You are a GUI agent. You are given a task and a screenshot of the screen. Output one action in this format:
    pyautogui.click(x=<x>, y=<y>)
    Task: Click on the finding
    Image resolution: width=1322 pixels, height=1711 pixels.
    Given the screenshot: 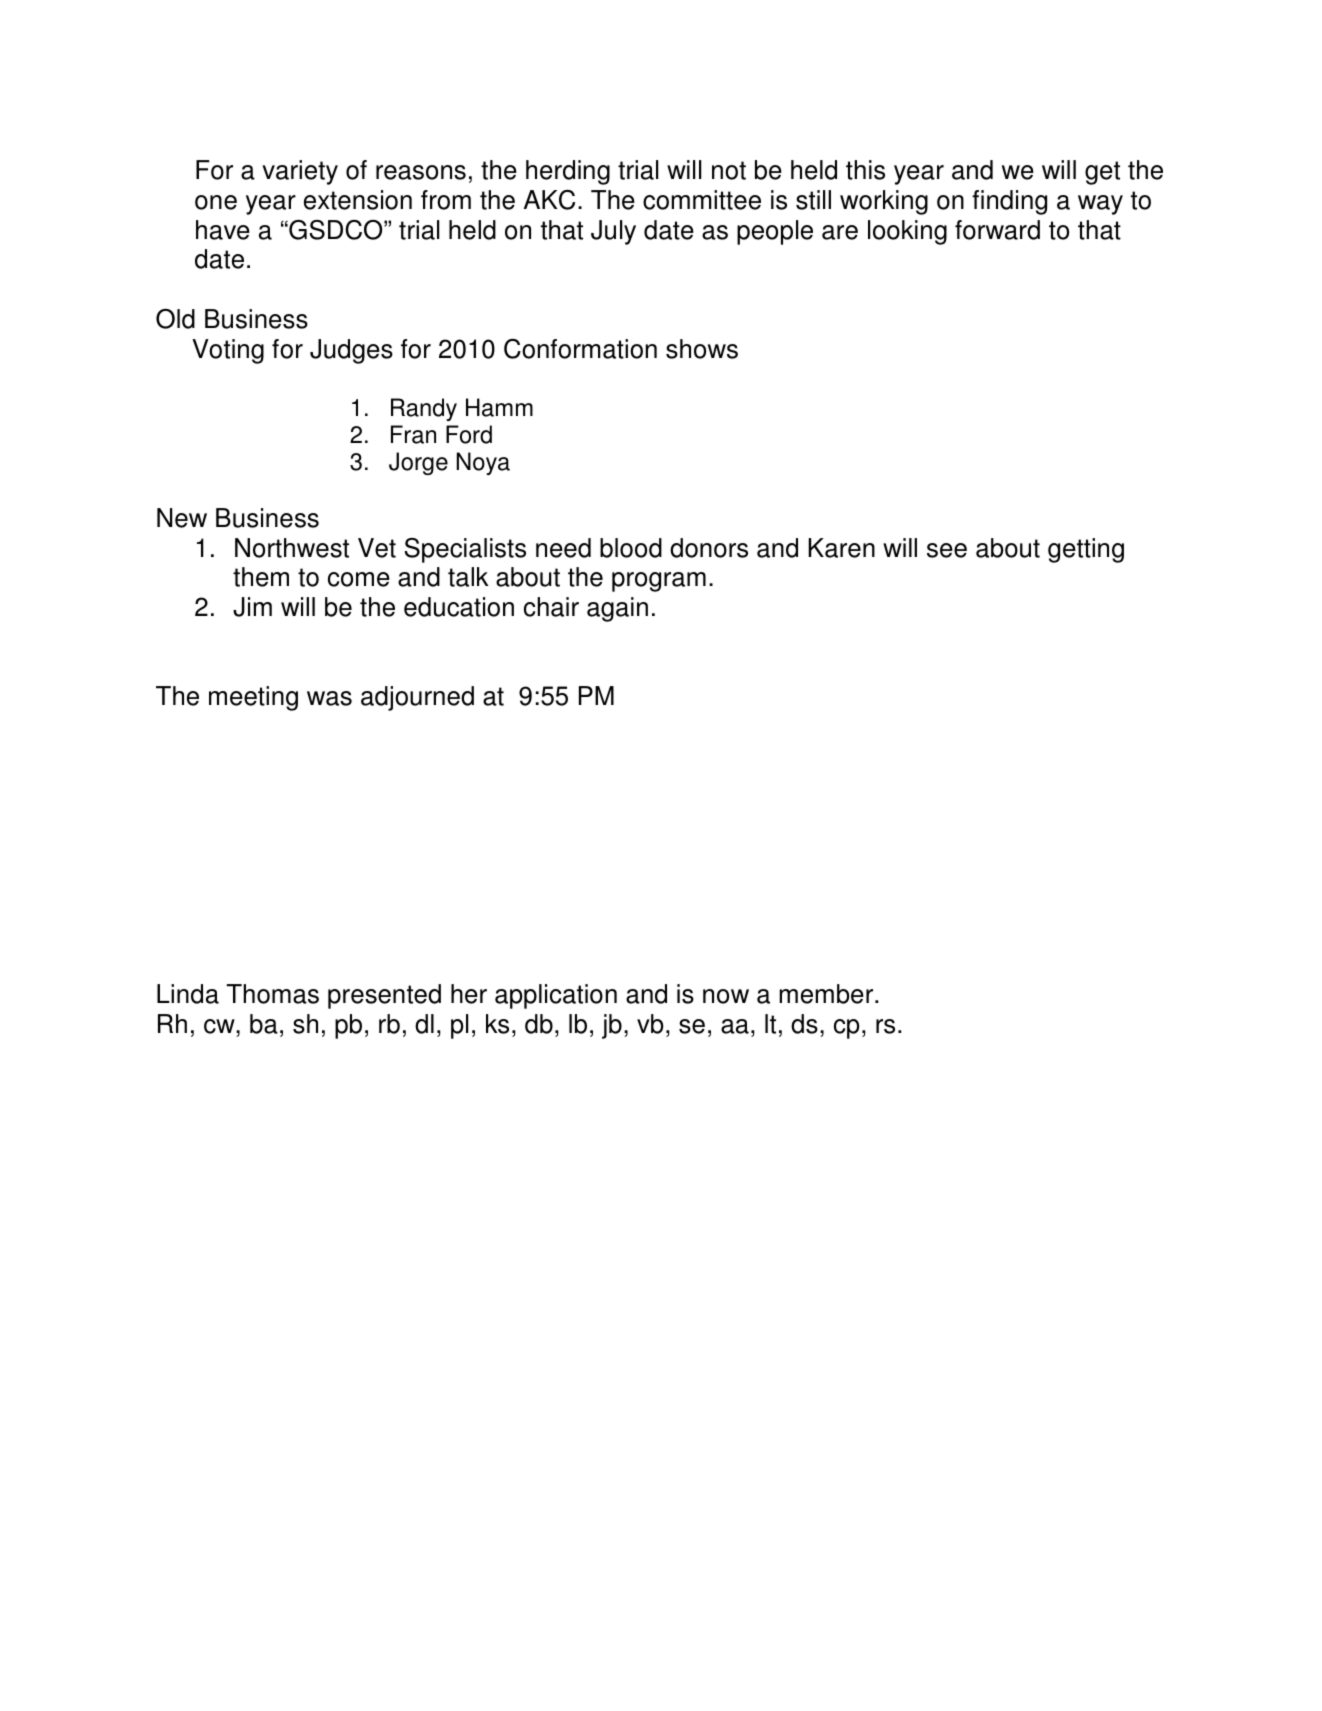 What is the action you would take?
    pyautogui.click(x=1009, y=202)
